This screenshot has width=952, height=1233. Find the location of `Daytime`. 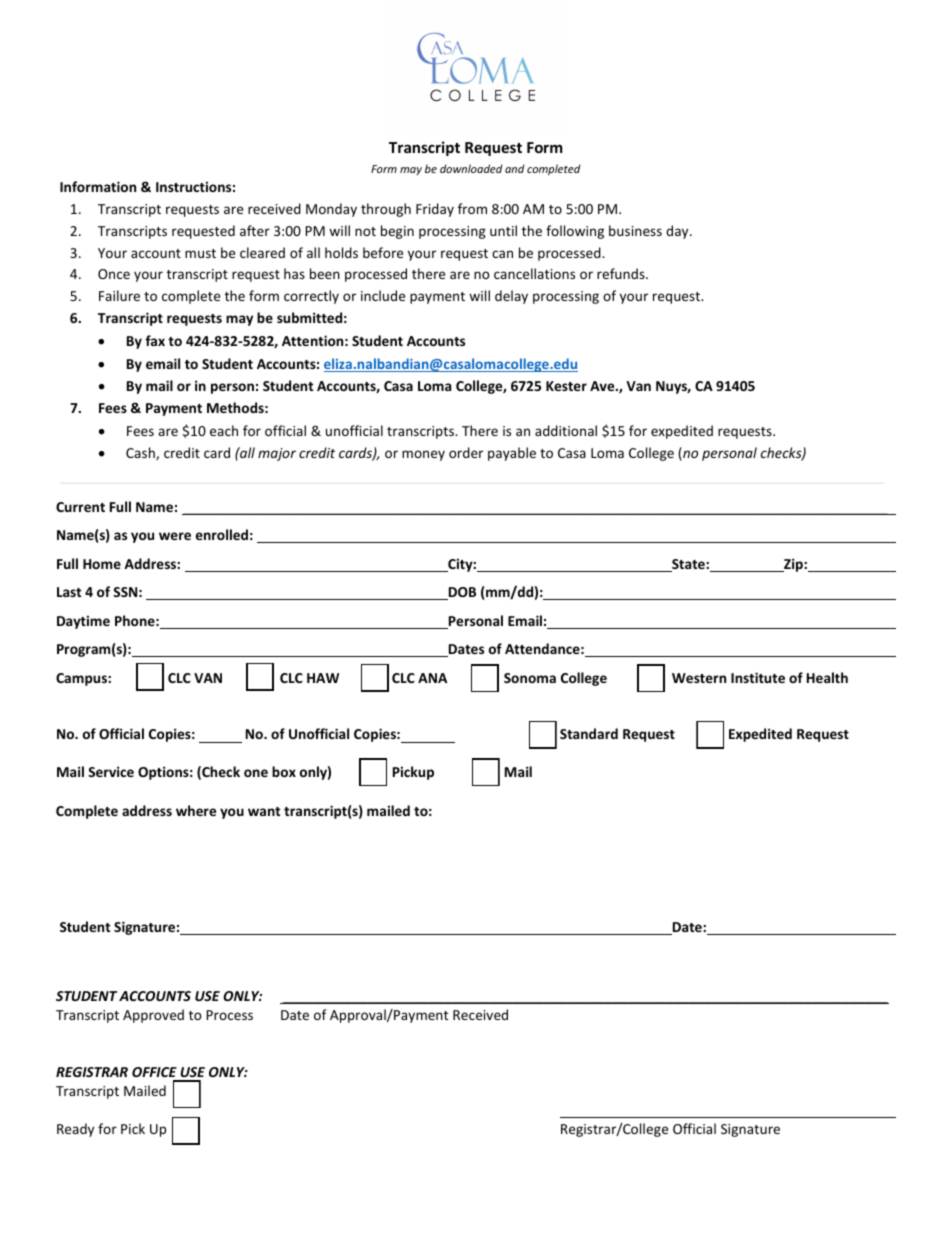

Daytime is located at coordinates (83, 622).
